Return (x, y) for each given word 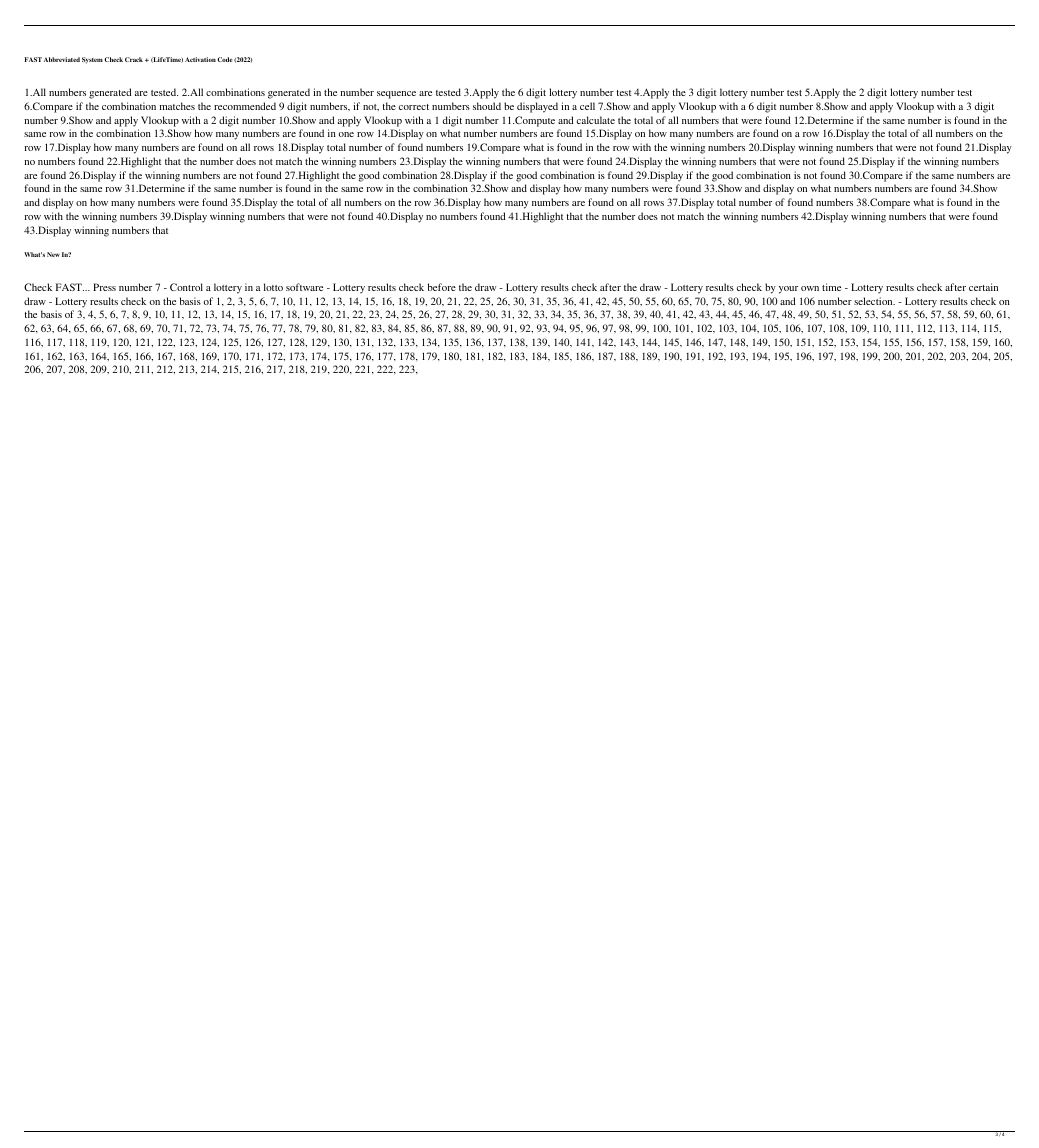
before (442, 287)
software (304, 287)
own (810, 288)
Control (186, 287)
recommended (245, 106)
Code (224, 59)
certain (983, 287)
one (346, 134)
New (53, 254)
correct (414, 107)
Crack (134, 59)
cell (587, 106)
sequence (396, 95)
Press (104, 287)
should (487, 106)
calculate (596, 120)
